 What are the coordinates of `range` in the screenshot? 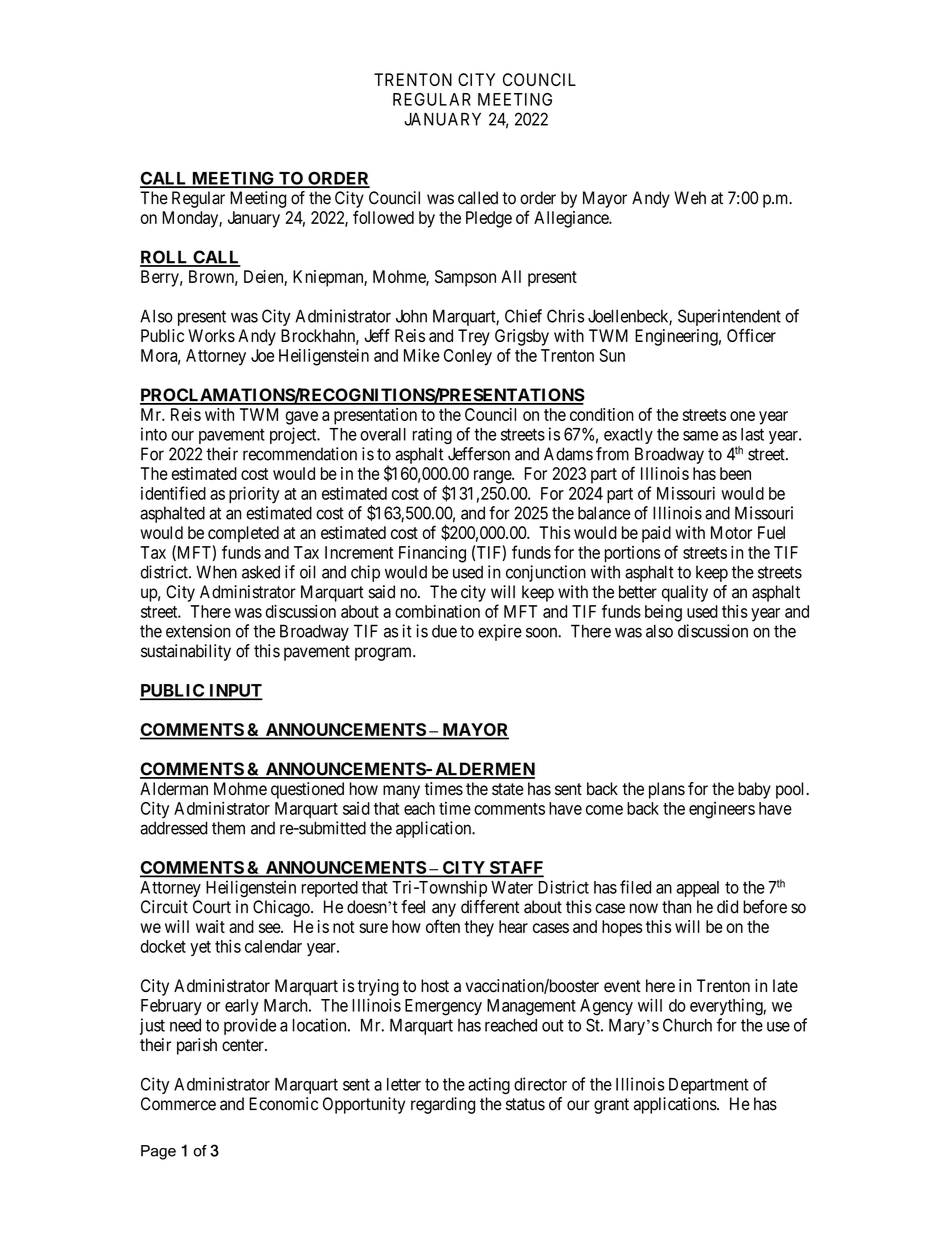 It's located at (493, 477).
